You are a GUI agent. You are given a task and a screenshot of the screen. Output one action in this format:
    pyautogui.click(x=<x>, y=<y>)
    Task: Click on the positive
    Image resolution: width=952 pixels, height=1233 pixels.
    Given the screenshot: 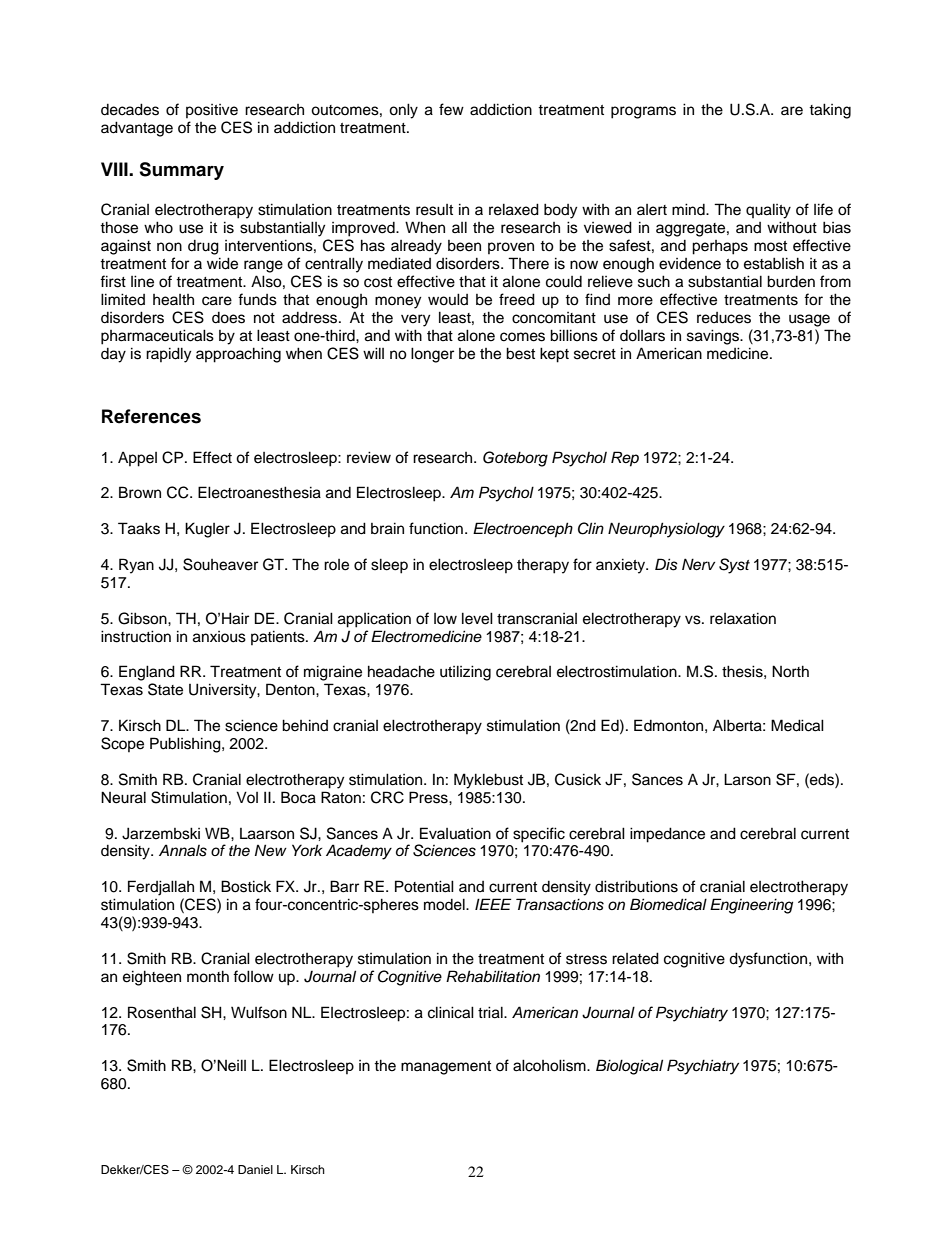 What is the action you would take?
    pyautogui.click(x=212, y=111)
